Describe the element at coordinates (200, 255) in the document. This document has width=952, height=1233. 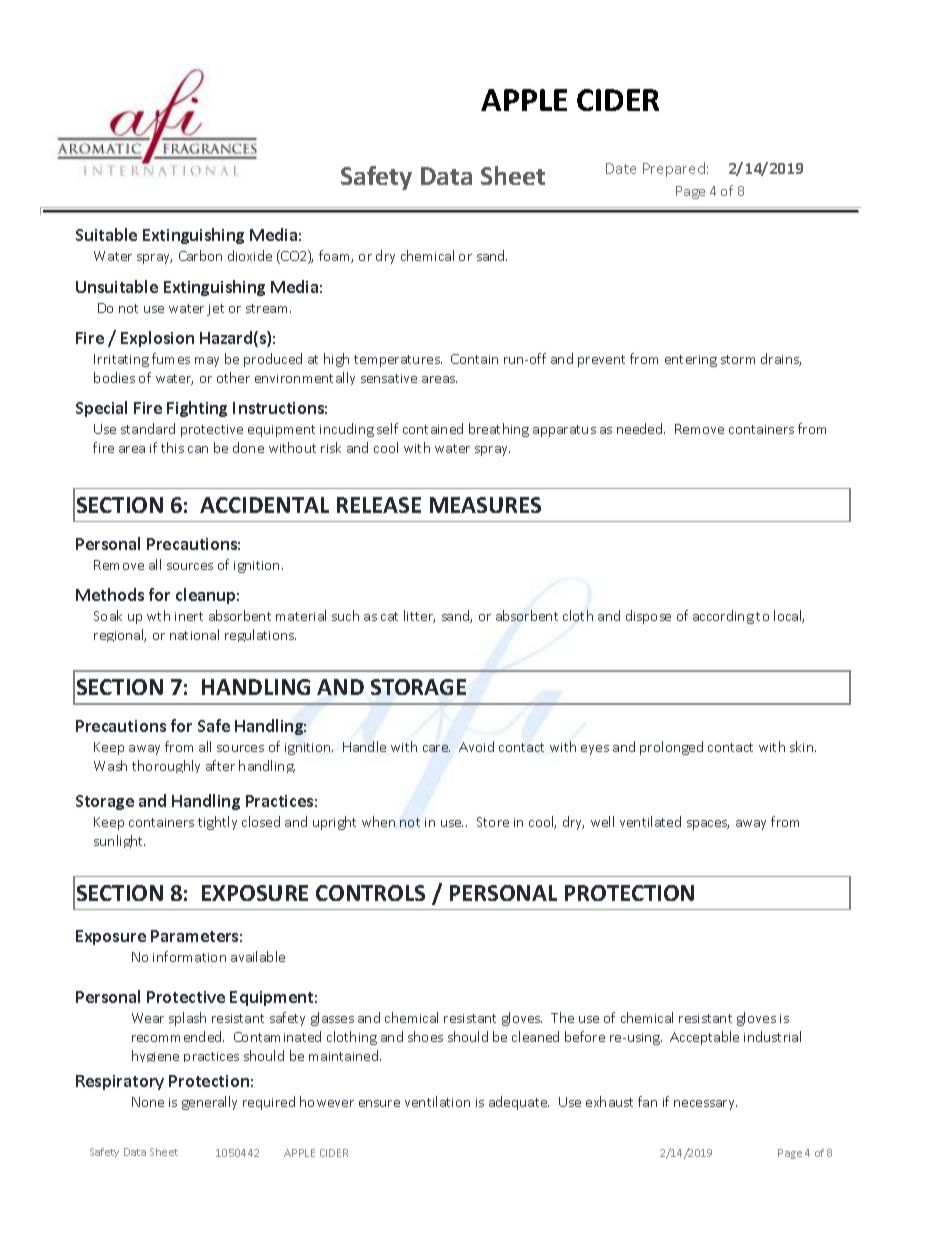
I see `Carbon` at that location.
